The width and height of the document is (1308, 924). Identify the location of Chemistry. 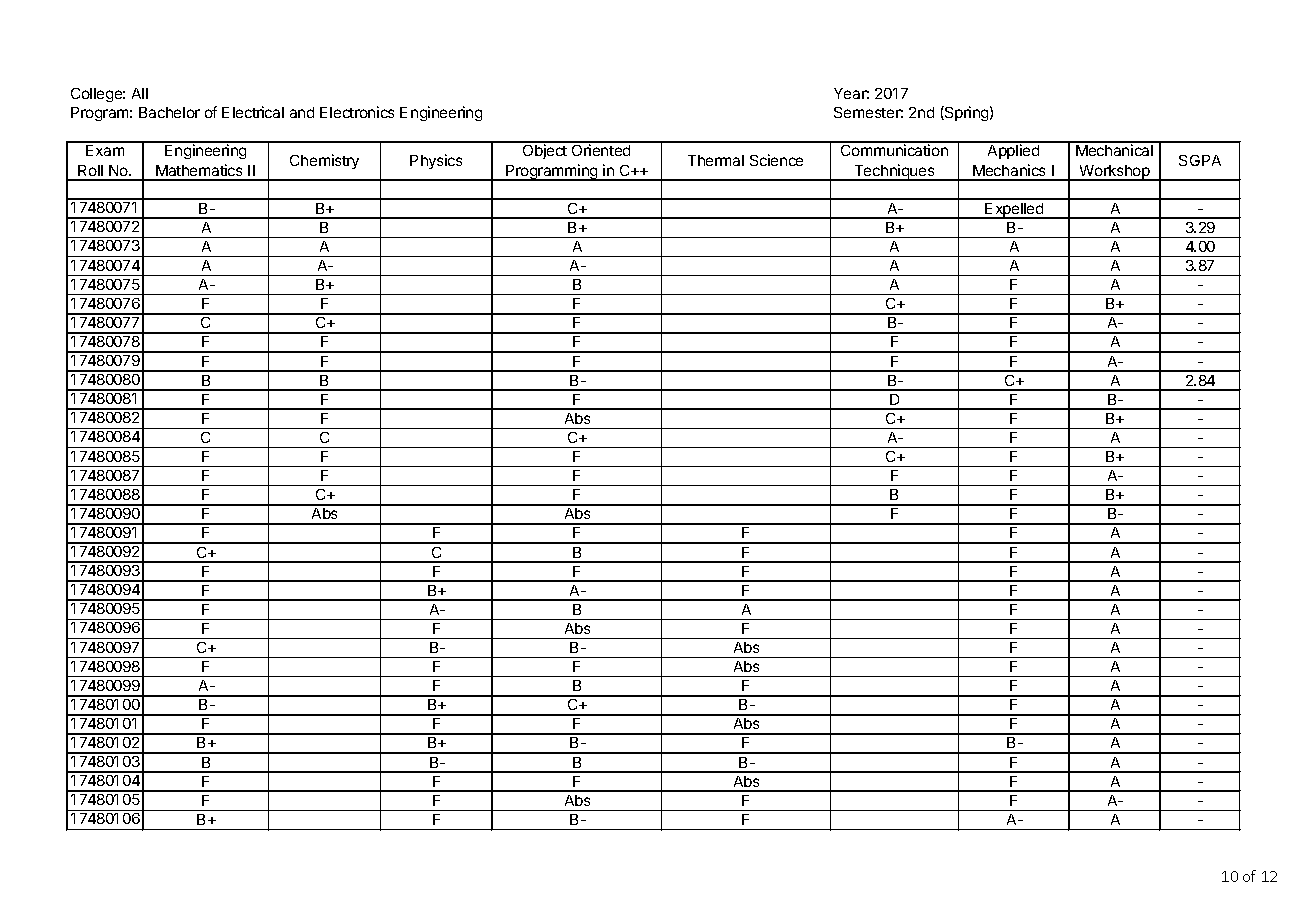
(324, 161).
